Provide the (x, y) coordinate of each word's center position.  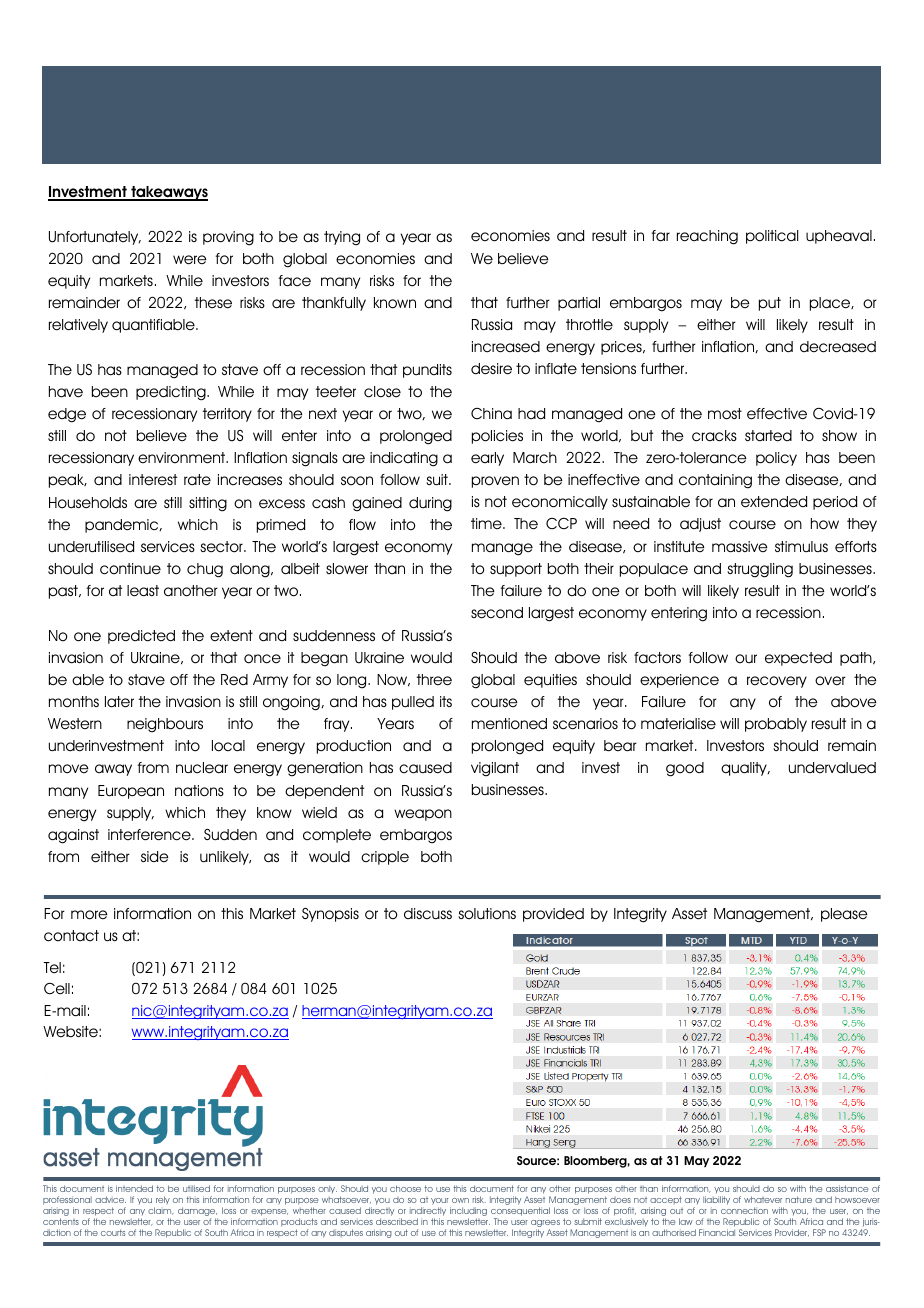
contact (71, 936)
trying (342, 238)
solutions (487, 914)
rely (163, 1200)
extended (774, 502)
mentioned (509, 724)
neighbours (165, 725)
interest (153, 479)
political (772, 237)
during (430, 504)
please (844, 915)
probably (776, 725)
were (190, 260)
